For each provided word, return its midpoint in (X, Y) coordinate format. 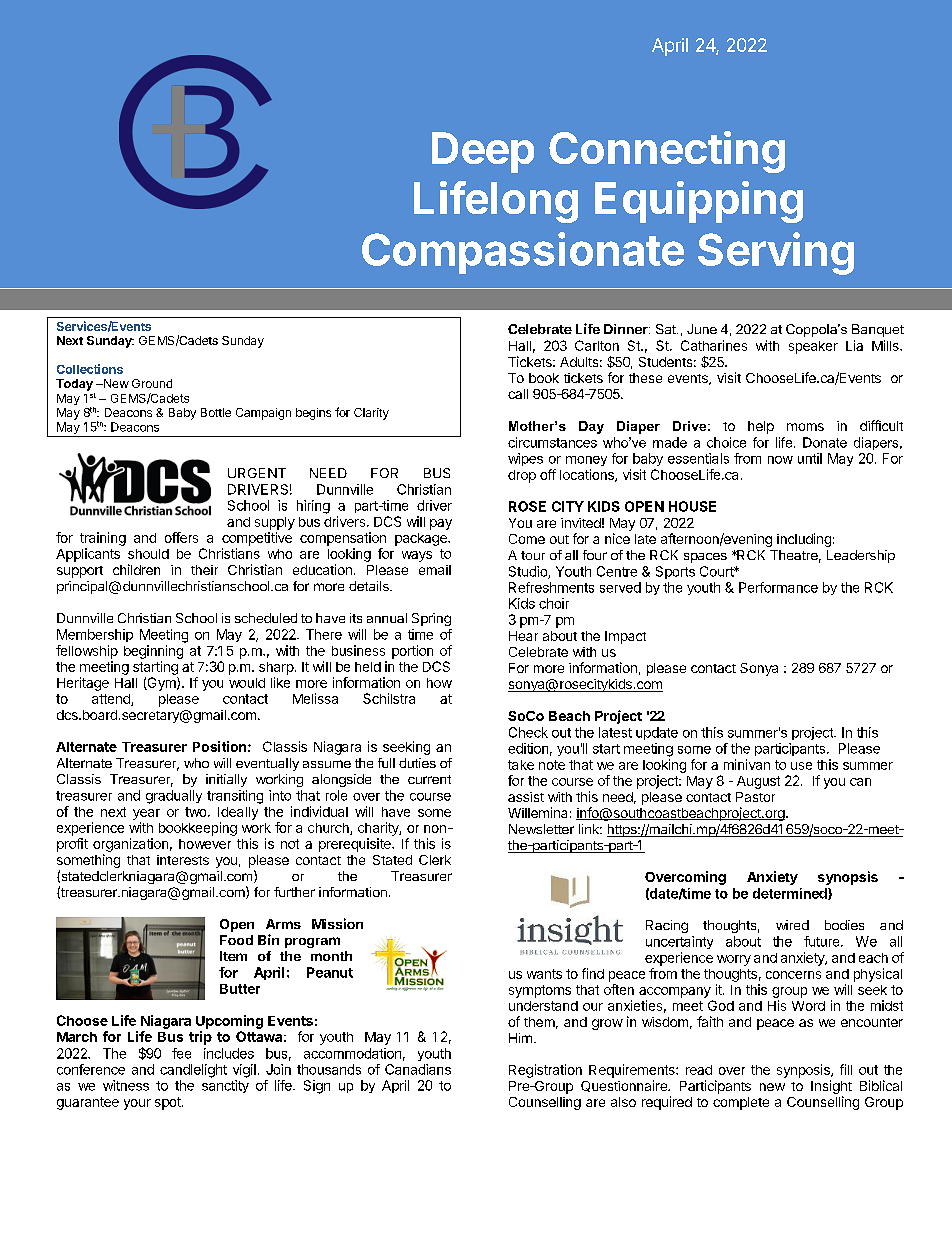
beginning (153, 652)
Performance (778, 587)
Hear (523, 636)
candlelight (193, 1071)
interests (183, 860)
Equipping (699, 202)
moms (805, 427)
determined (791, 894)
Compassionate (523, 253)
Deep (483, 152)
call (518, 394)
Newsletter (541, 829)
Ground (152, 383)
